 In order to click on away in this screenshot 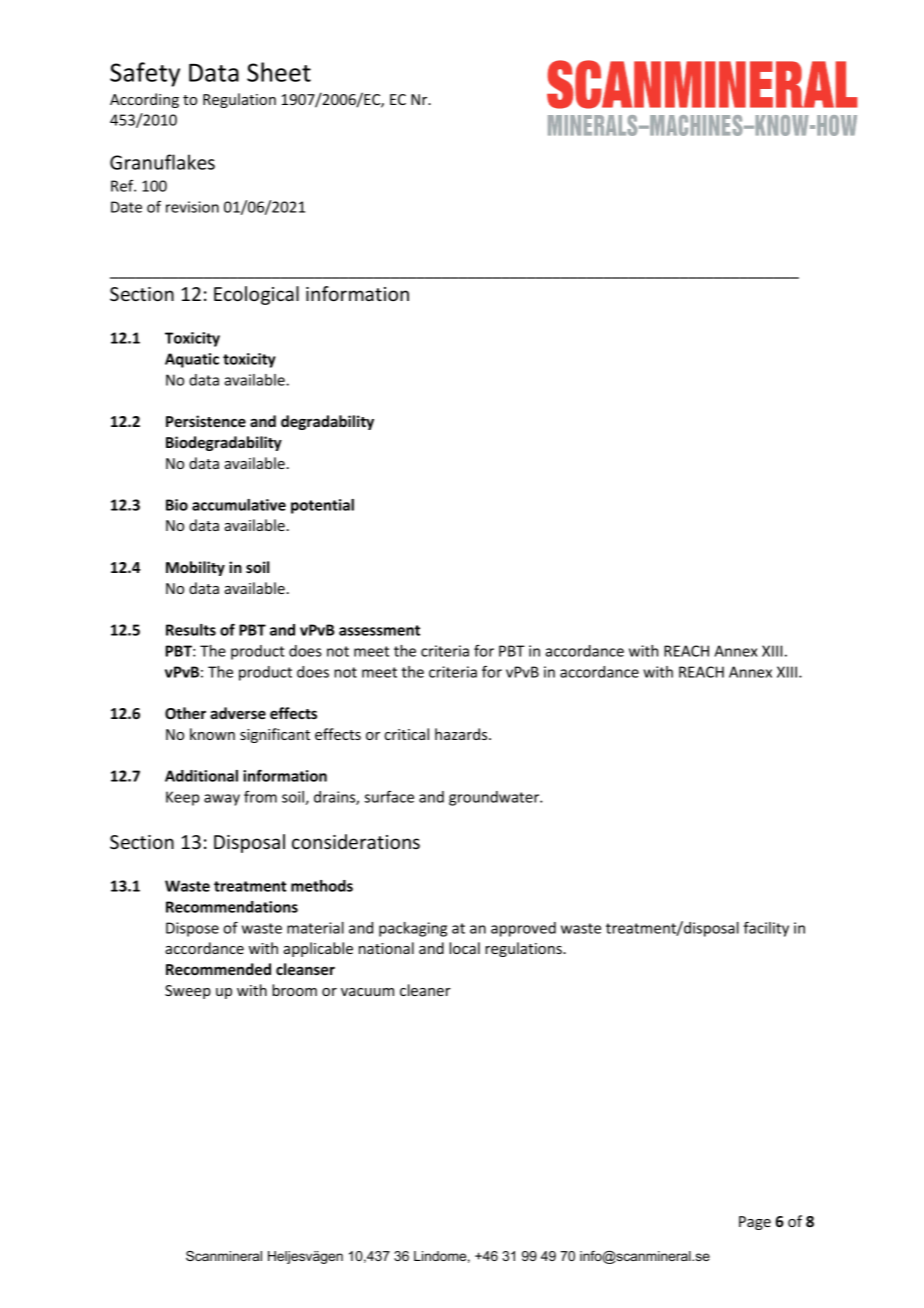, I will do `click(222, 800)`.
